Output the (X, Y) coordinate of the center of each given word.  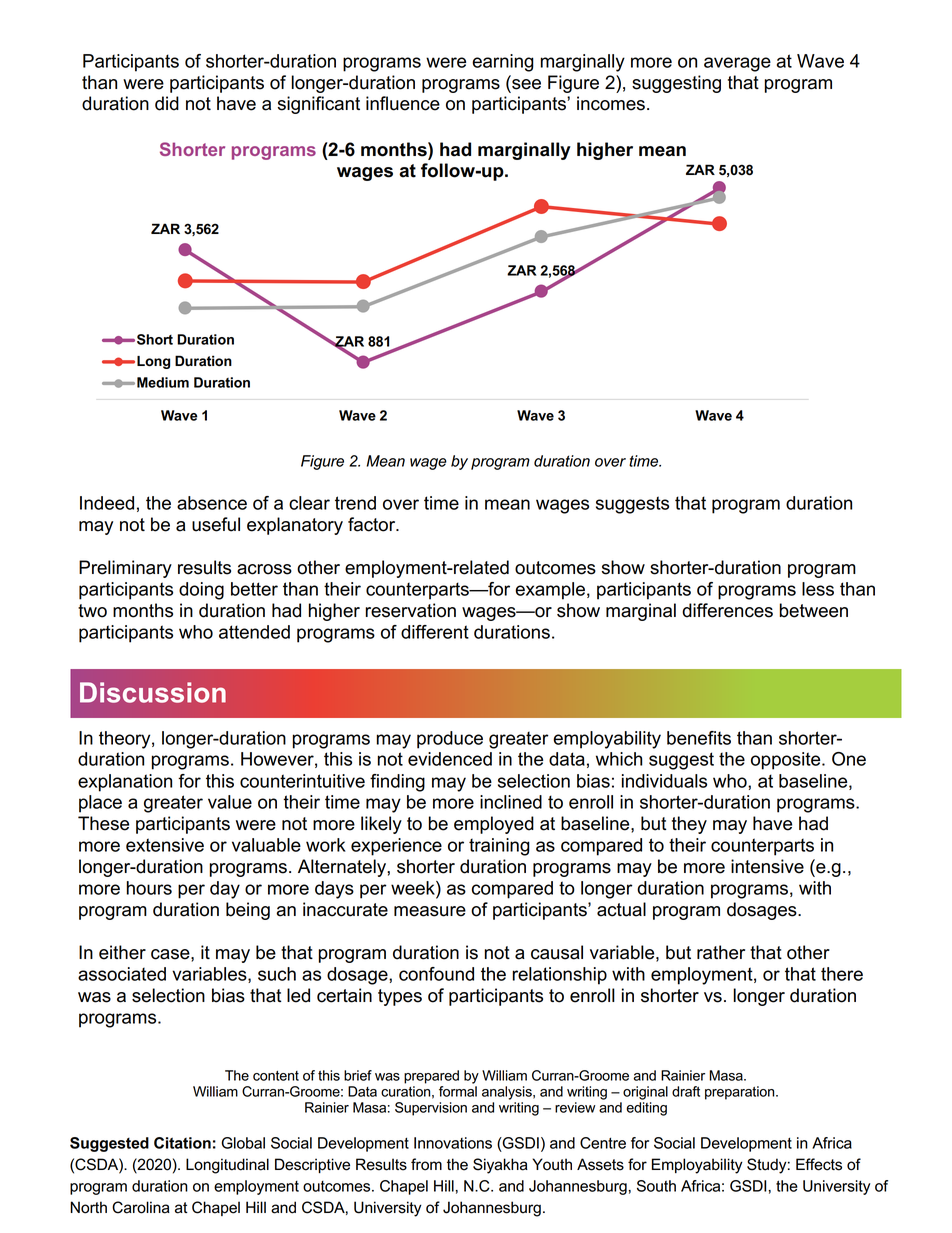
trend (355, 503)
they (689, 825)
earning (503, 63)
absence (212, 503)
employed (494, 825)
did (167, 103)
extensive (165, 845)
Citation (182, 1143)
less (818, 589)
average (737, 64)
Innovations (453, 1143)
